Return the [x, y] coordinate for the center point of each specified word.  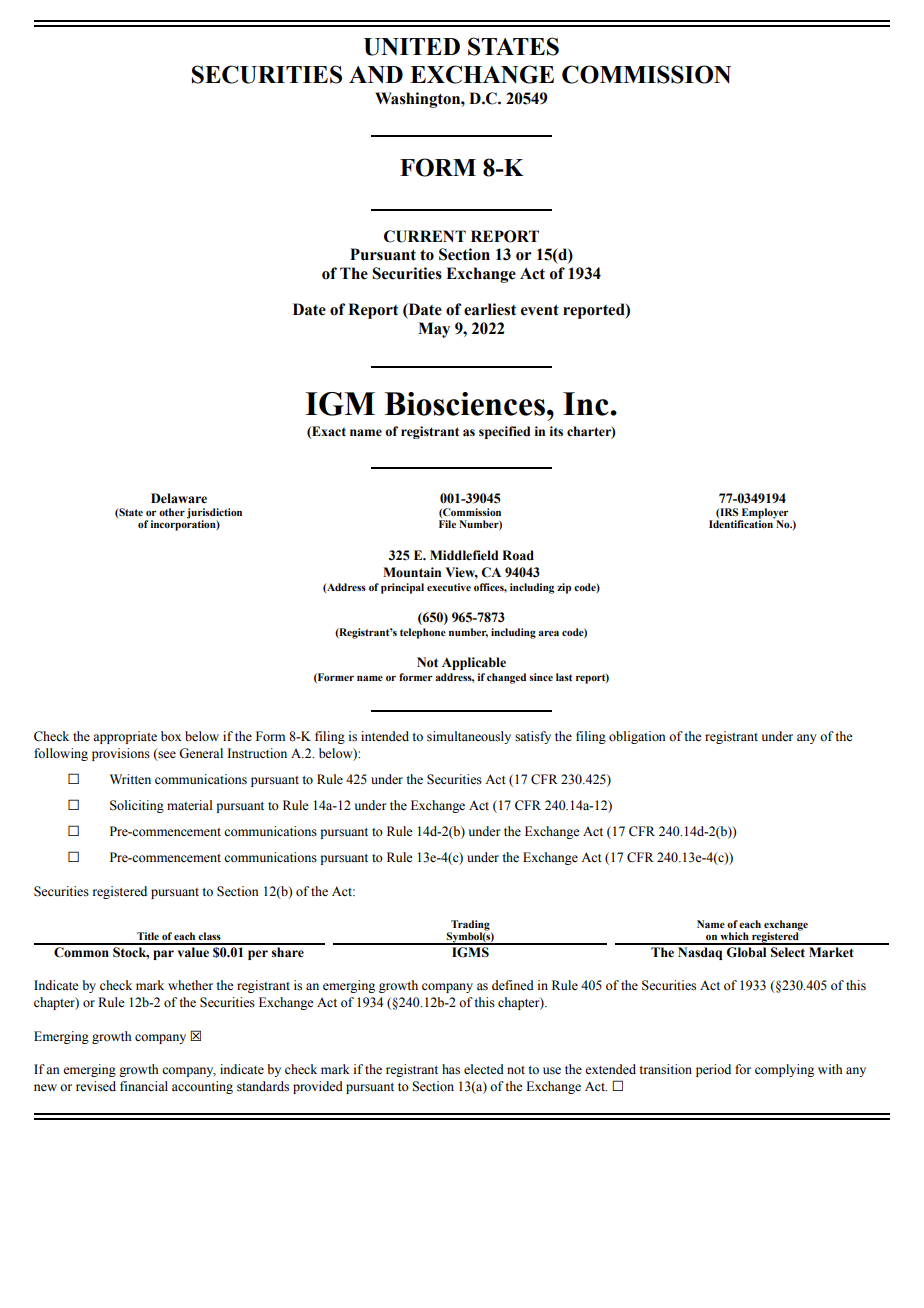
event [540, 310]
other [172, 512]
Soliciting [137, 806]
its [556, 431]
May [434, 330]
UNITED [412, 47]
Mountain [412, 572]
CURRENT [425, 236]
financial [144, 1086]
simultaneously [469, 737]
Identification [742, 523]
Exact [328, 432]
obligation [637, 737]
